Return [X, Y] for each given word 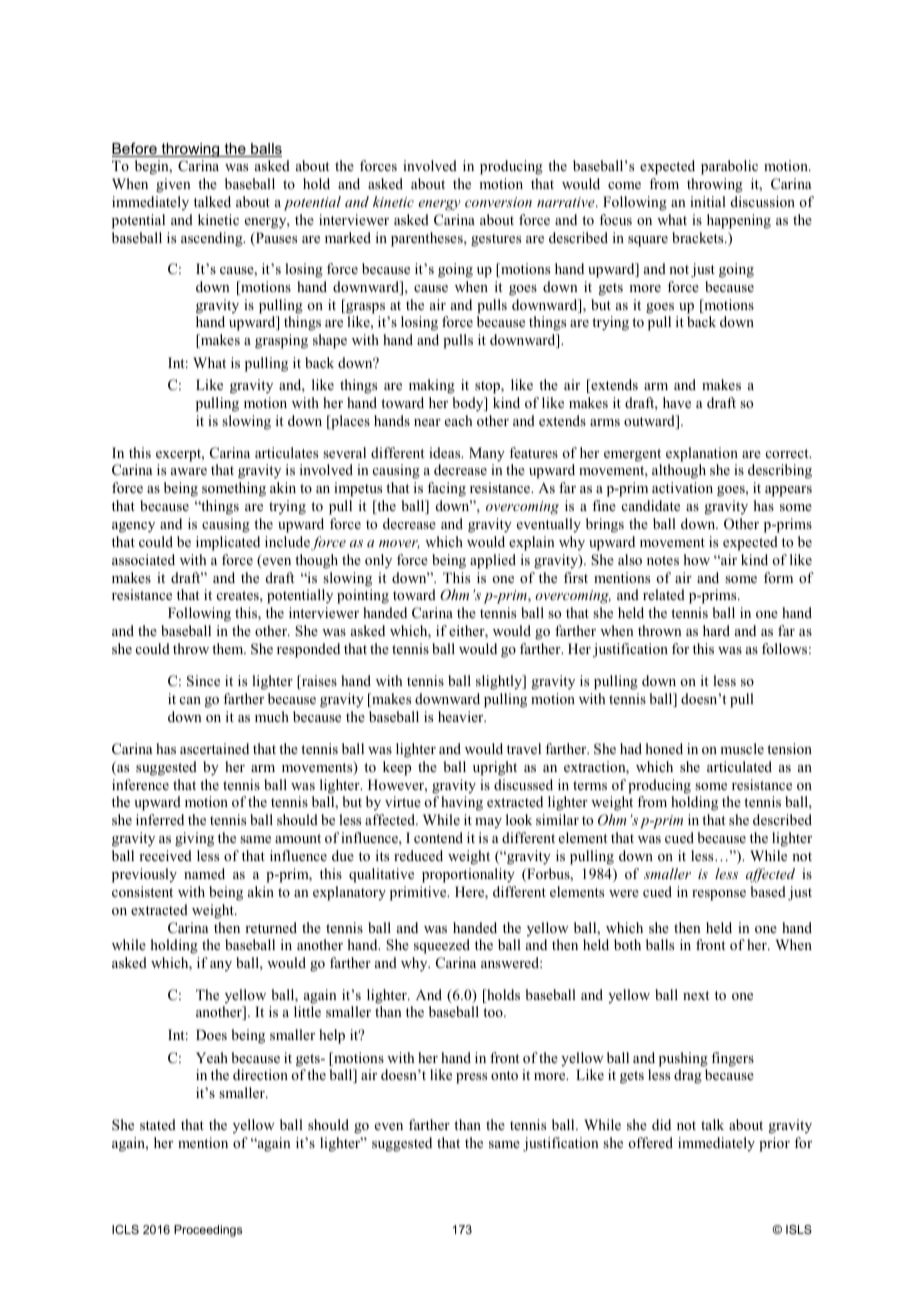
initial [708, 201]
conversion [498, 202]
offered [650, 1142]
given [173, 185]
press [471, 1078]
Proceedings [208, 1231]
